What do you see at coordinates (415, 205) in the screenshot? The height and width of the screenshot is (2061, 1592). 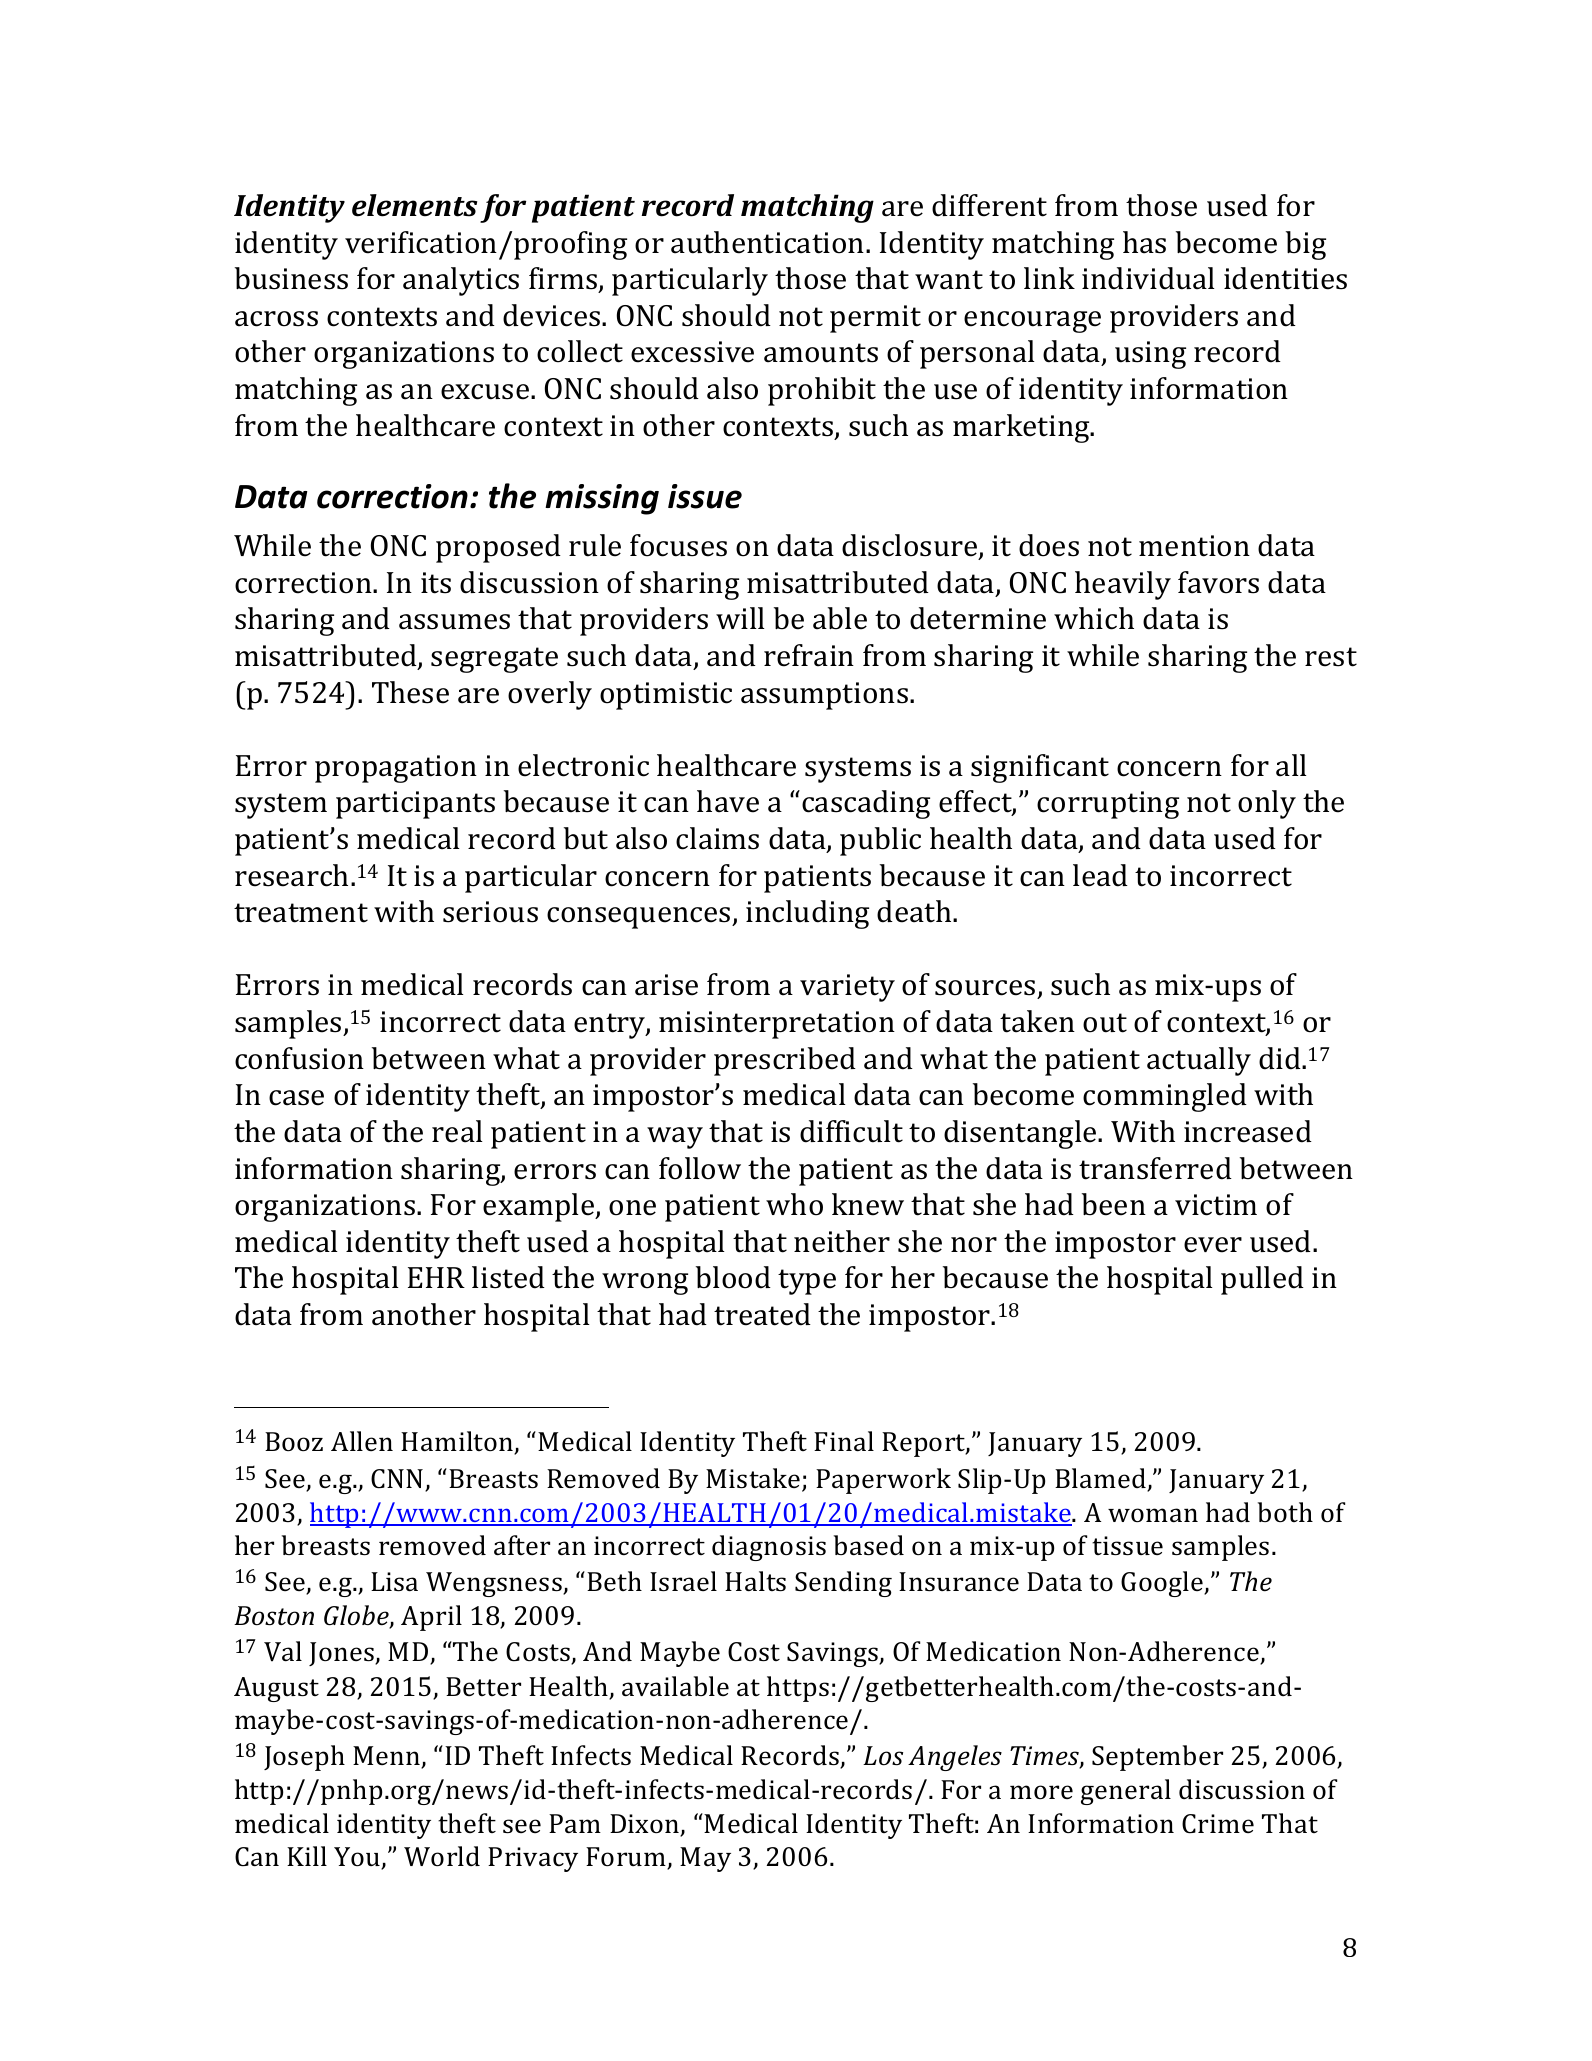 I see `elements` at bounding box center [415, 205].
